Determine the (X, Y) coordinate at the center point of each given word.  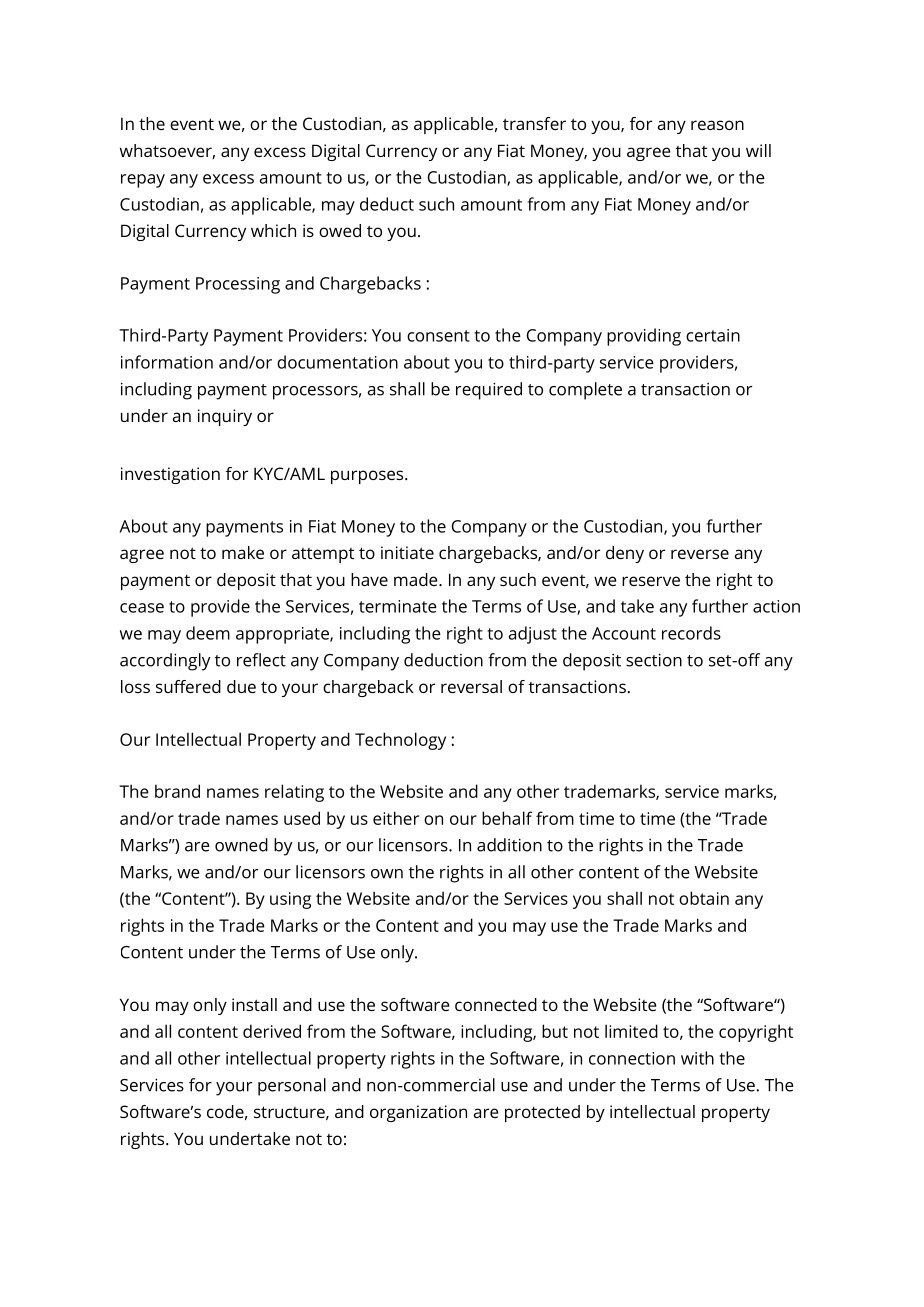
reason (717, 125)
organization (418, 1113)
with (697, 1058)
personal (292, 1087)
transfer (534, 123)
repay (143, 181)
